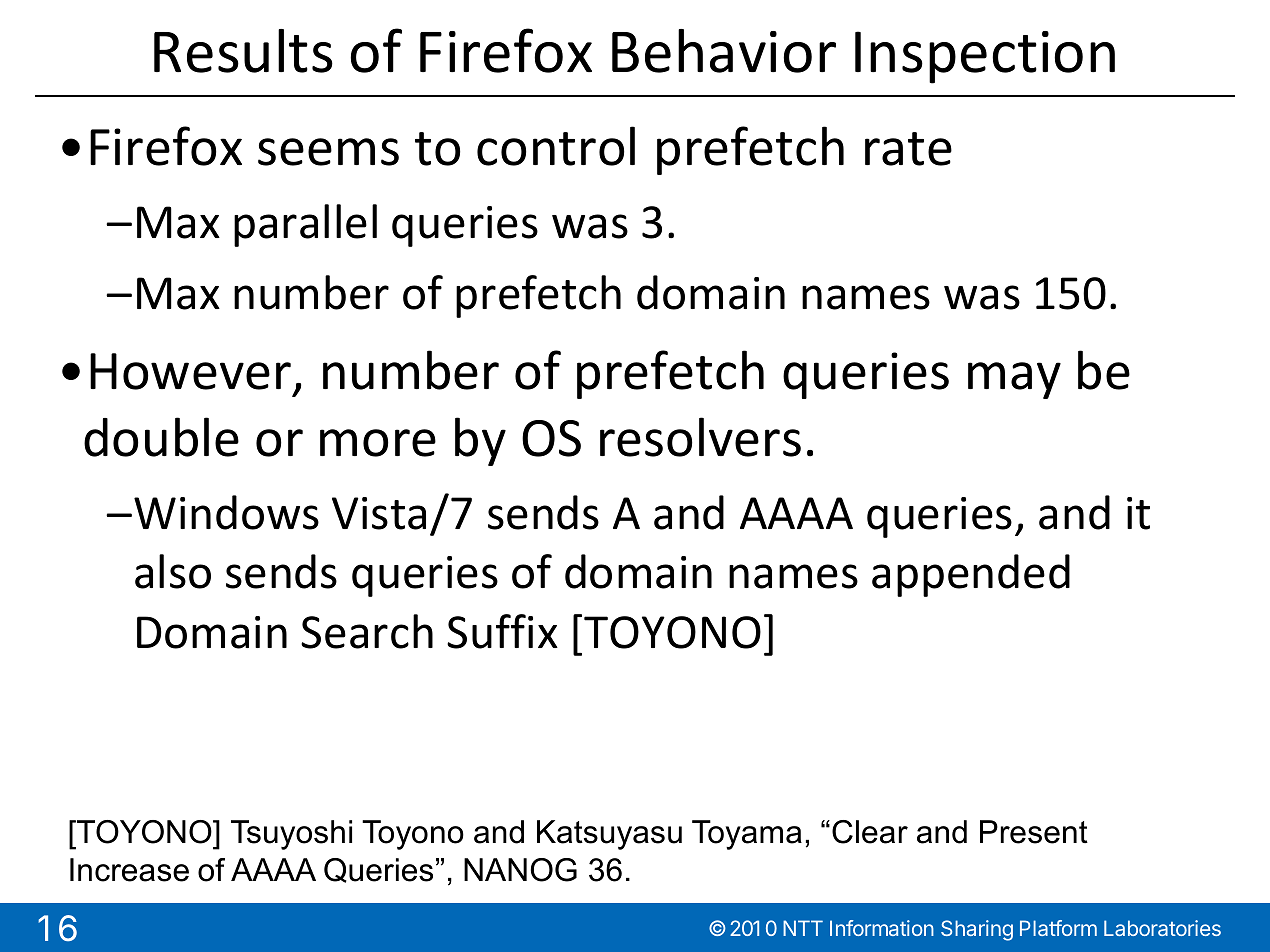  Describe the element at coordinates (520, 870) in the screenshot. I see `NANOG` at that location.
